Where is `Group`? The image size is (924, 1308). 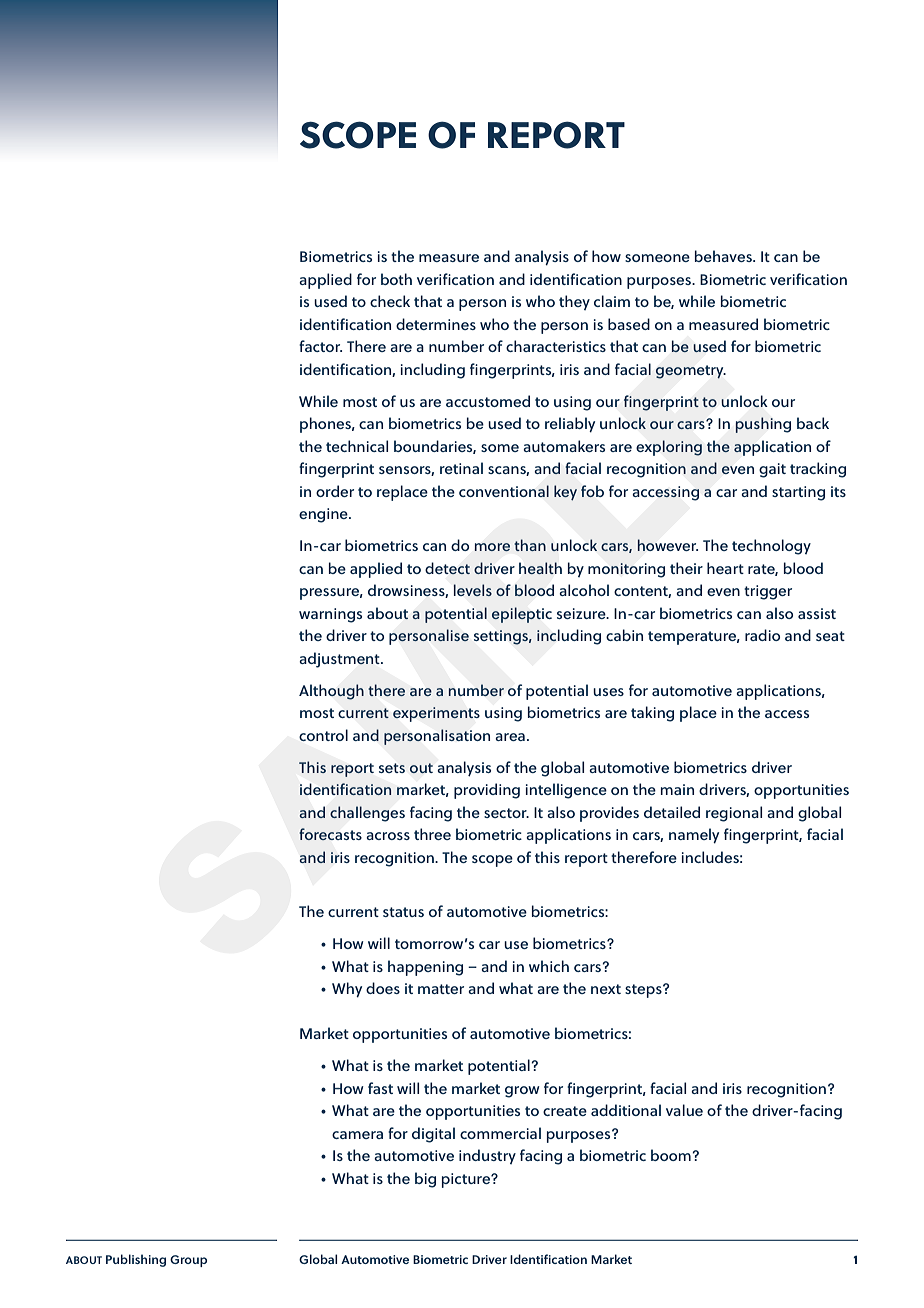 Group is located at coordinates (188, 1261).
